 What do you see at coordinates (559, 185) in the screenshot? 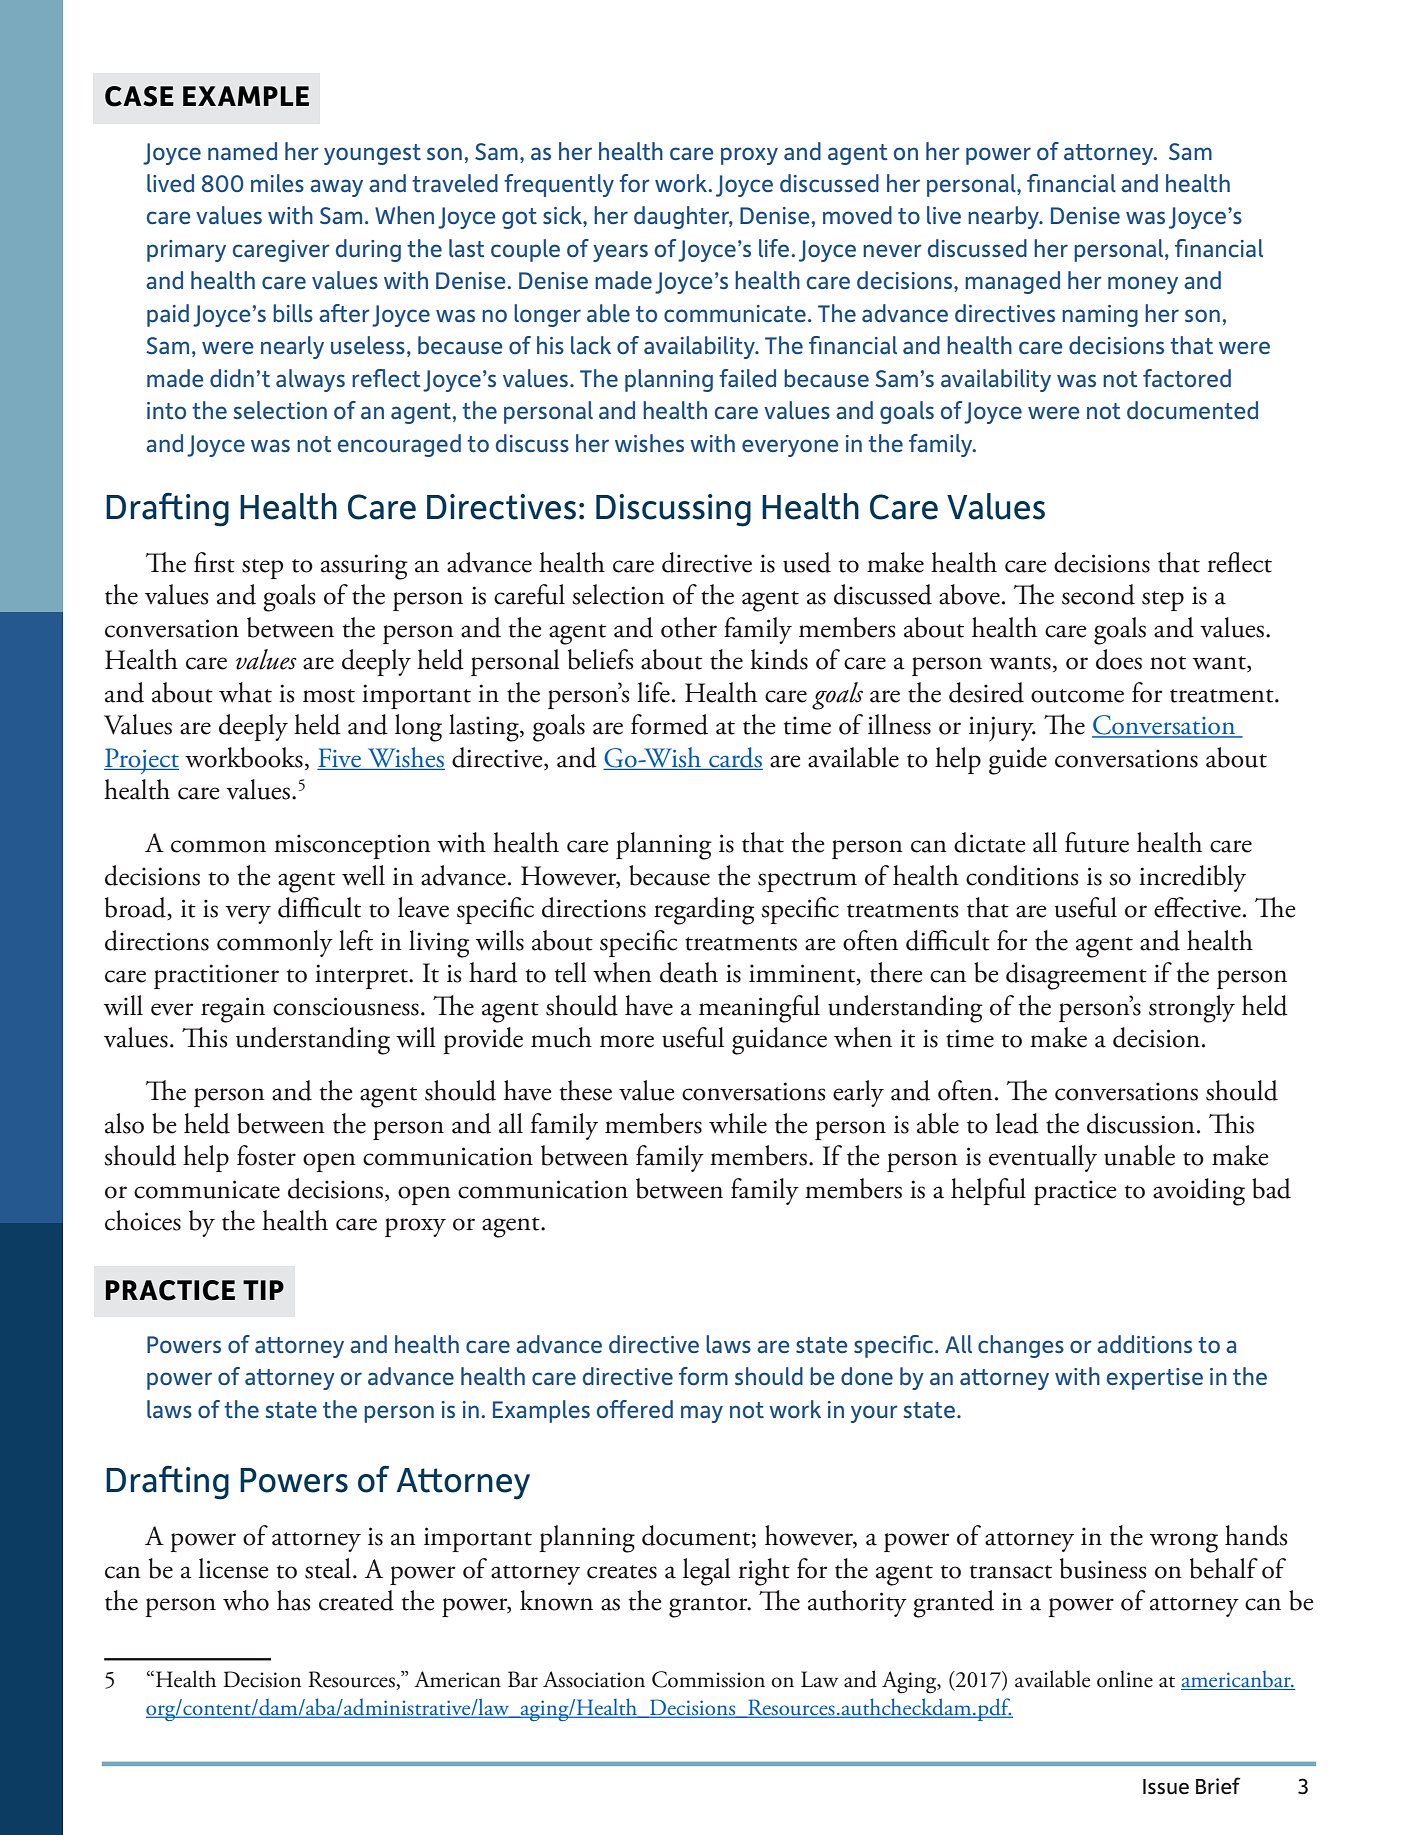
I see `frequently` at bounding box center [559, 185].
